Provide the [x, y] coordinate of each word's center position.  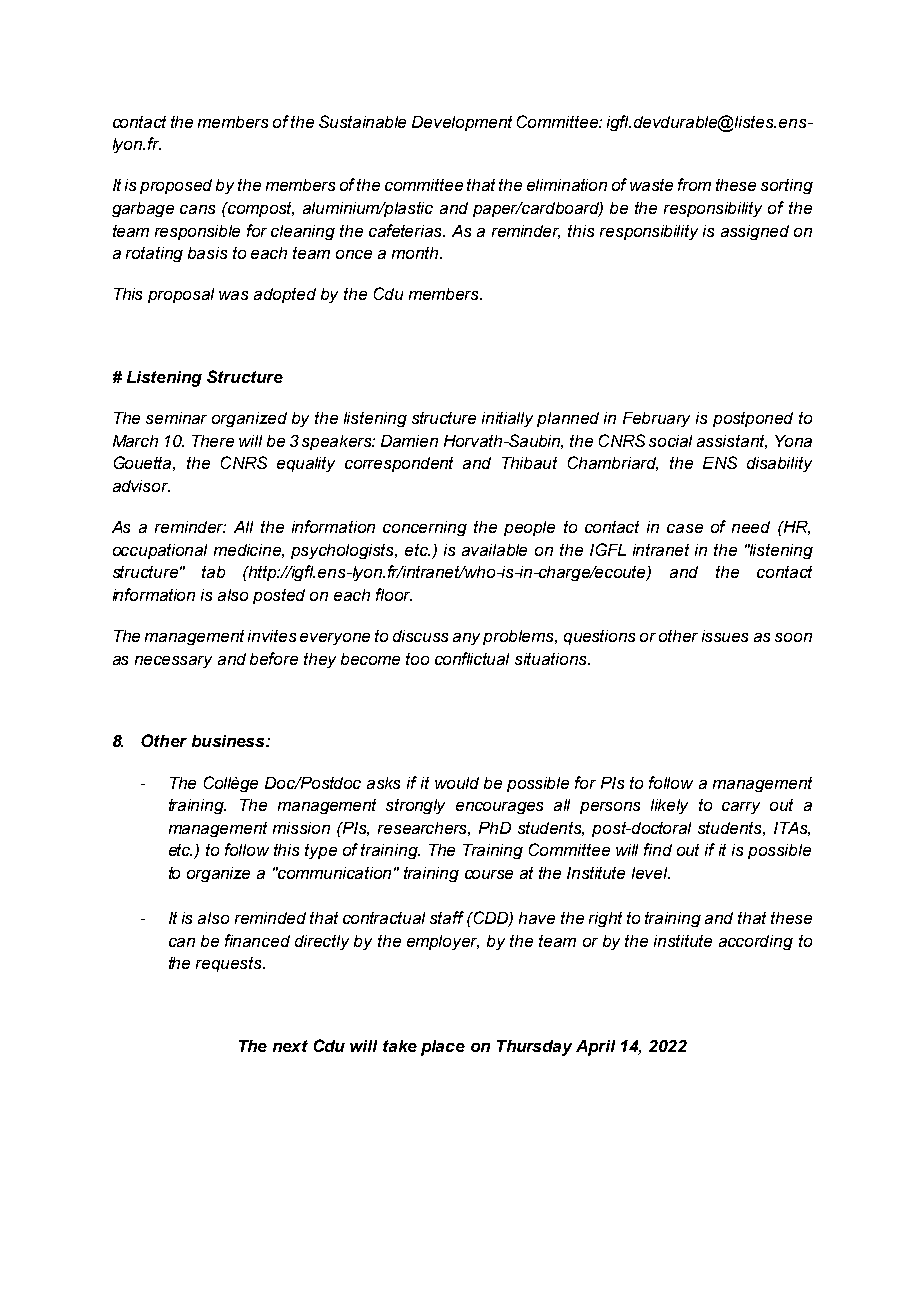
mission [301, 828]
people [529, 528]
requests [230, 964]
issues [725, 636]
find [658, 849]
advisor [141, 486]
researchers [424, 829]
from [694, 184]
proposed [176, 186]
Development [462, 123]
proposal [181, 295]
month [416, 253]
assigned [755, 232]
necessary [173, 662]
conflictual [472, 658]
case [685, 528]
